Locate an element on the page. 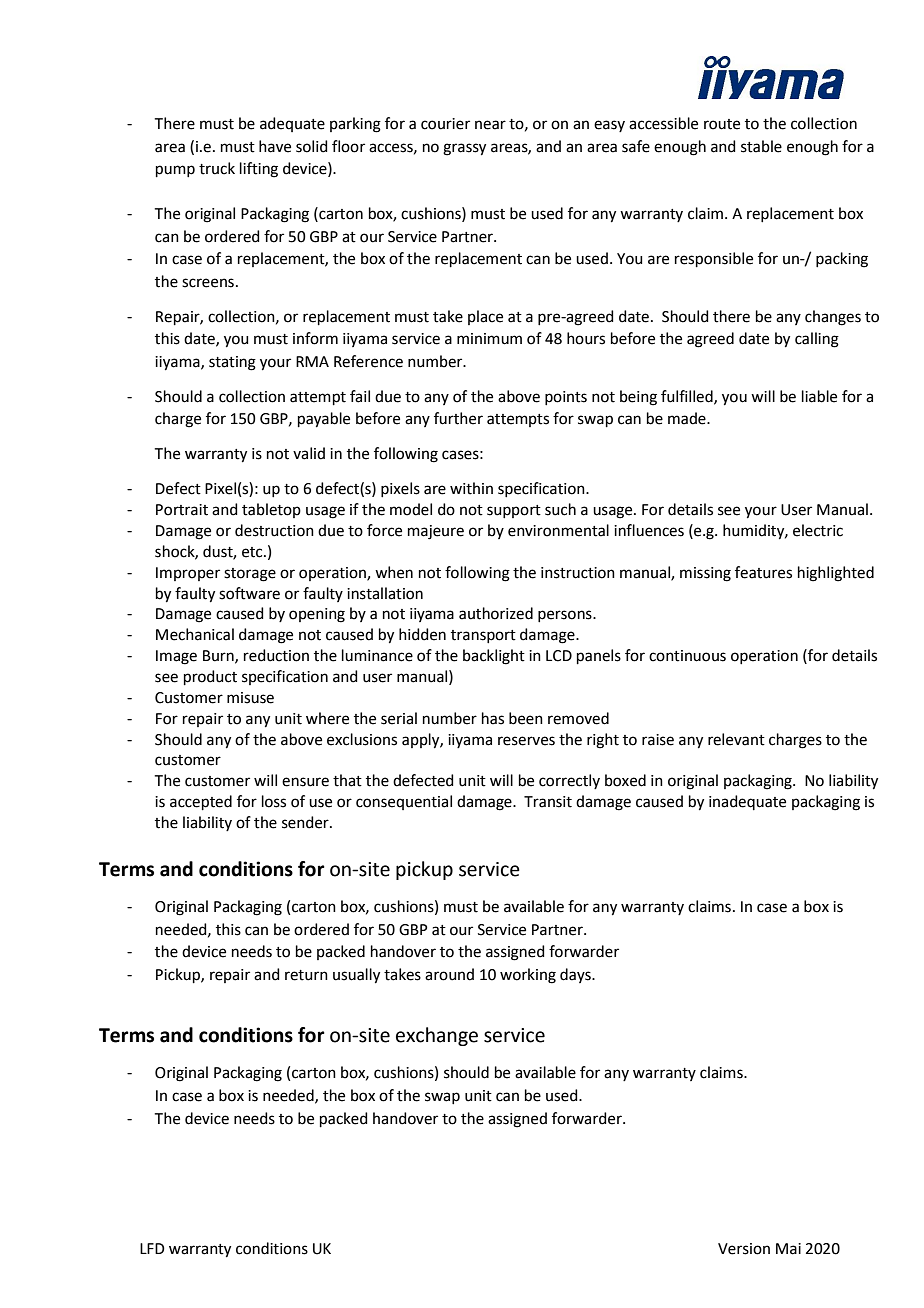  stable is located at coordinates (761, 146).
